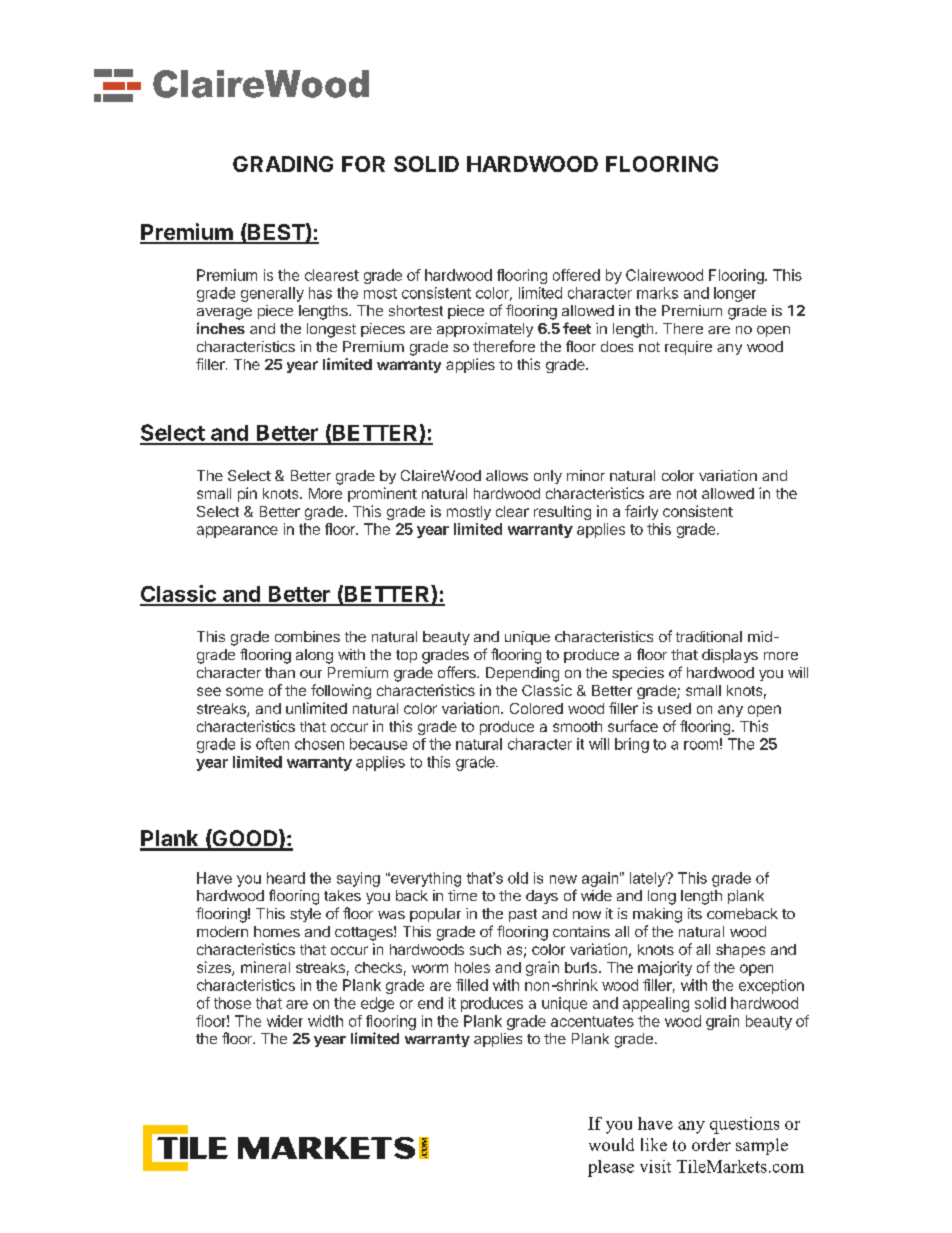 The image size is (952, 1233). Describe the element at coordinates (611, 1144) in the screenshot. I see `would` at that location.
